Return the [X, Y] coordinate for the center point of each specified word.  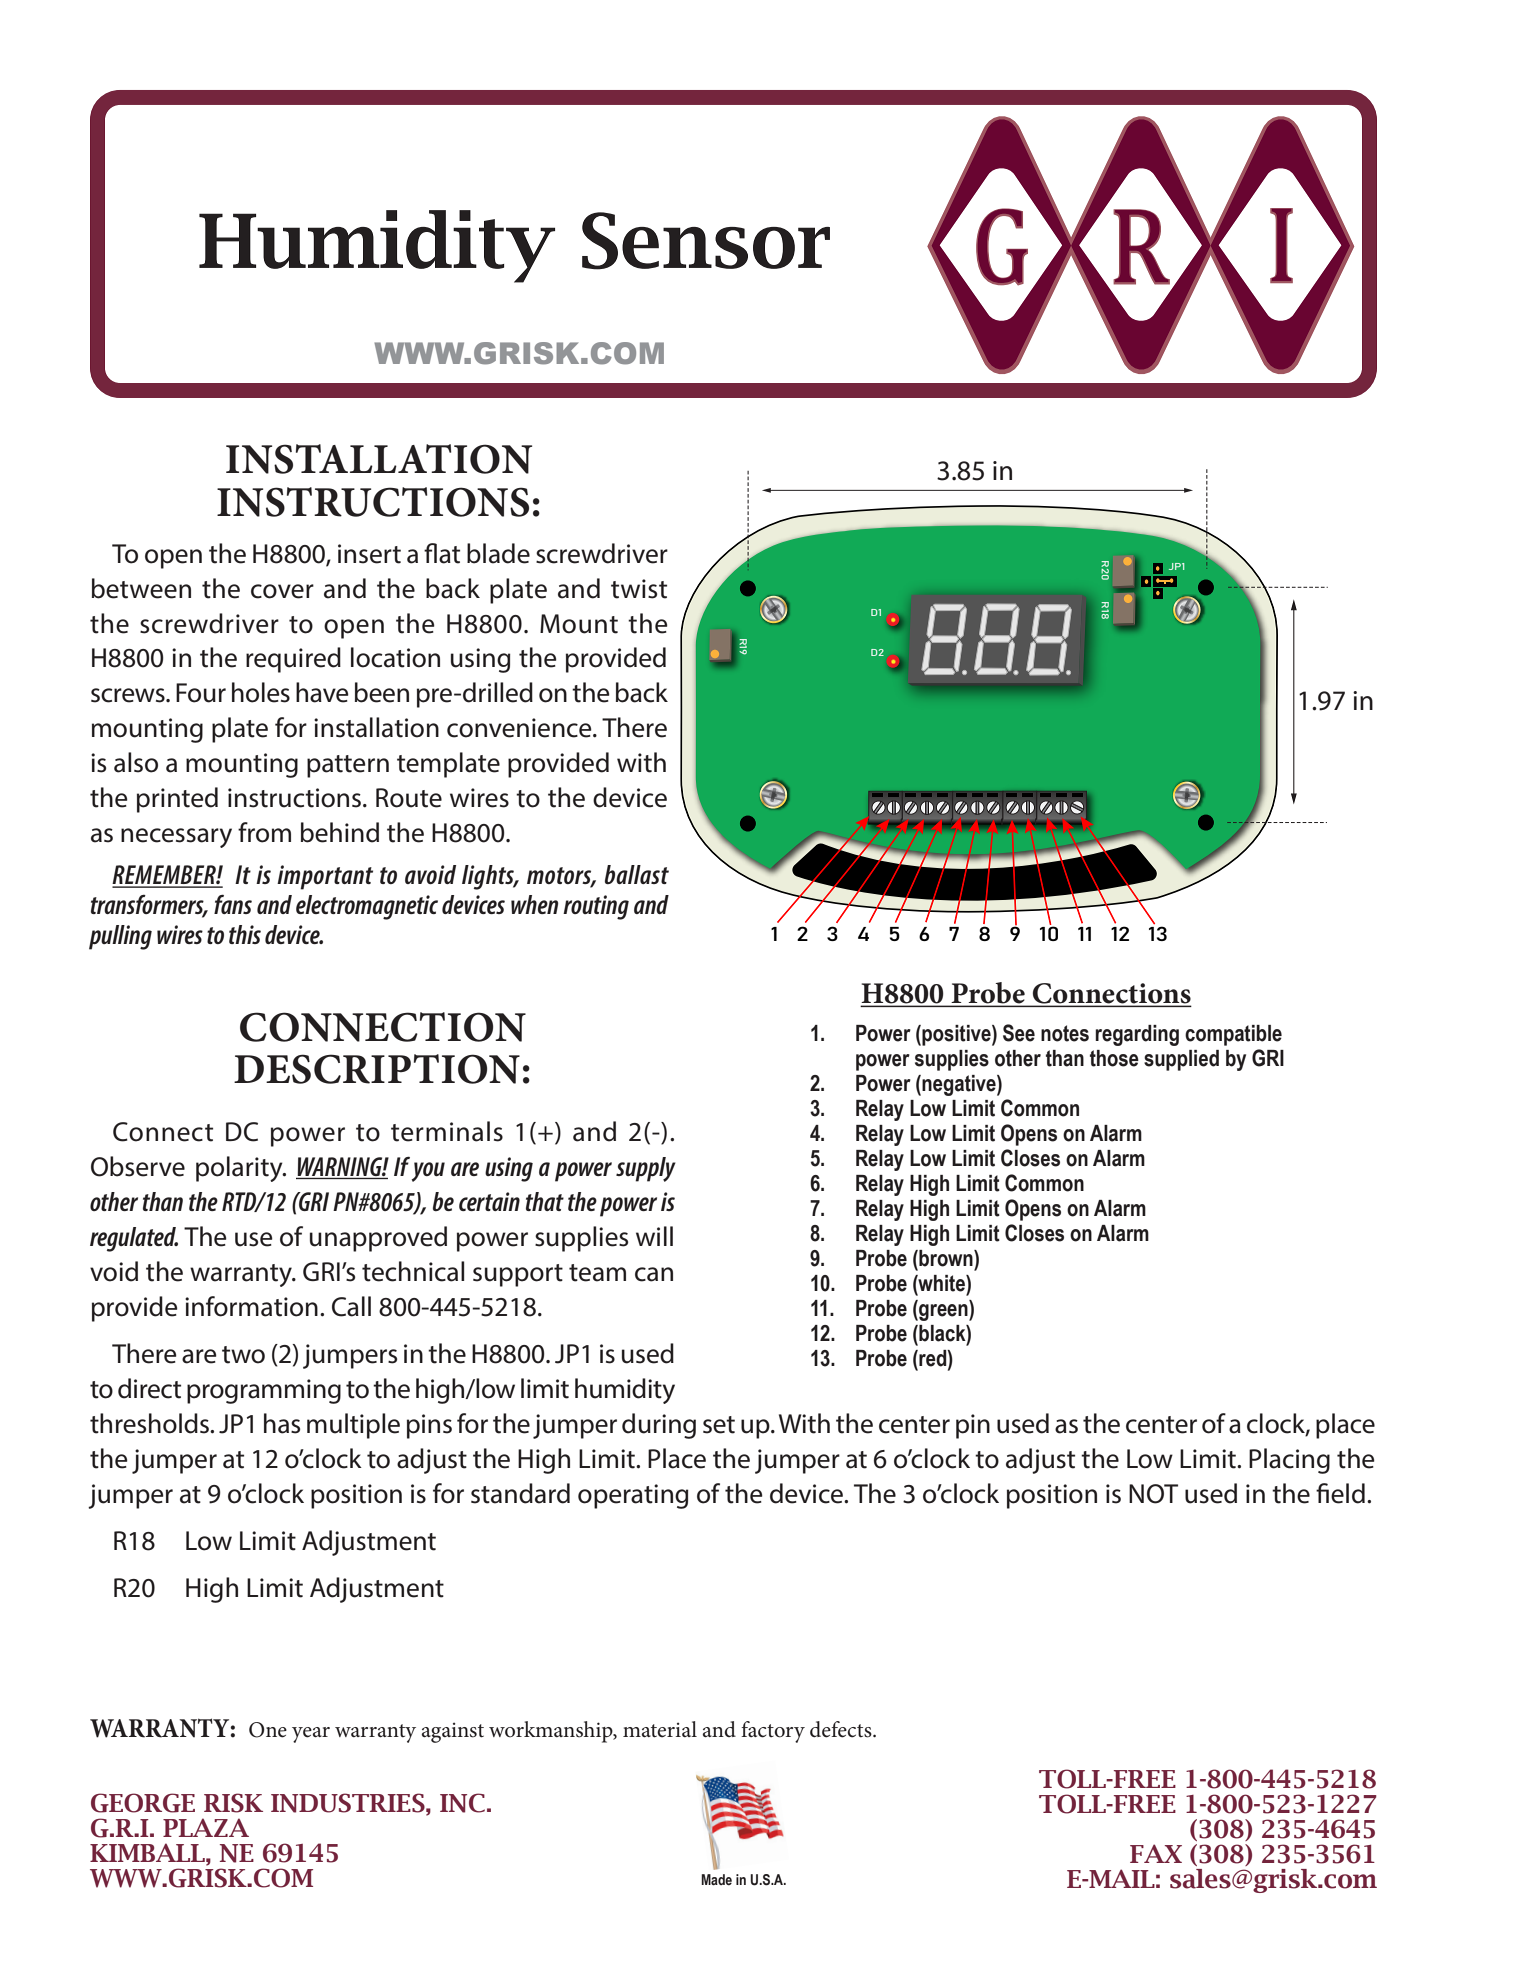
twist [639, 589]
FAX [1156, 1853]
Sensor [706, 241]
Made [716, 1879]
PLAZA [206, 1827]
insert [369, 554]
